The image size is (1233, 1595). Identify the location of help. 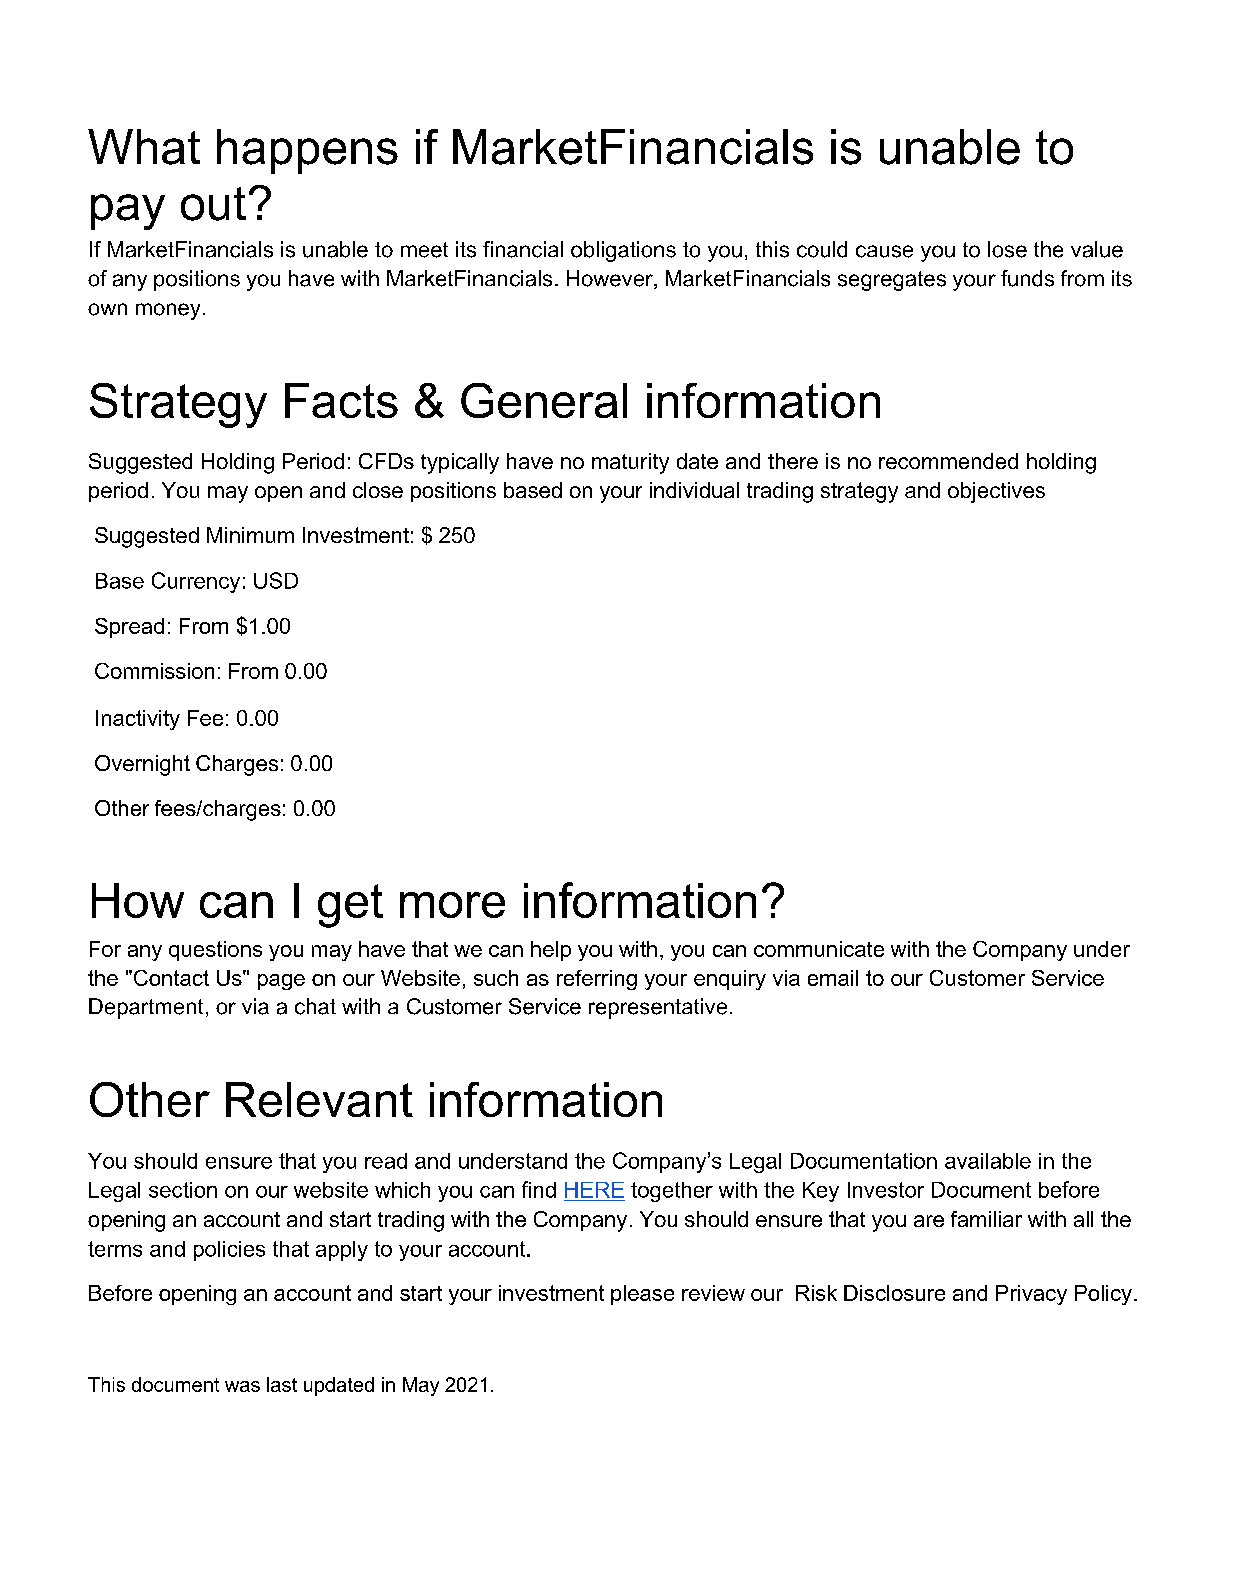
(551, 951).
